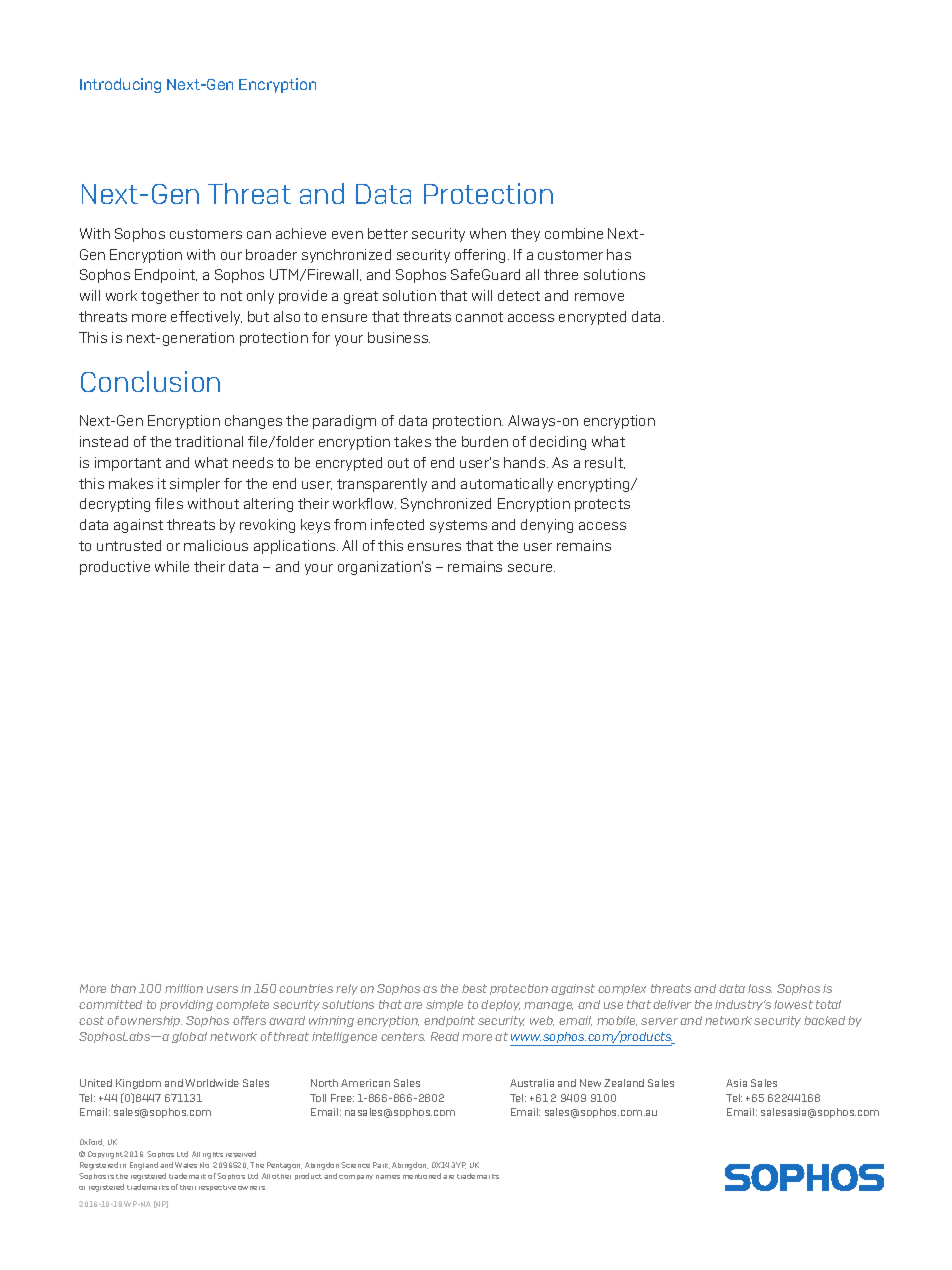 The width and height of the document is (952, 1270). What do you see at coordinates (120, 85) in the document?
I see `Introducing` at bounding box center [120, 85].
